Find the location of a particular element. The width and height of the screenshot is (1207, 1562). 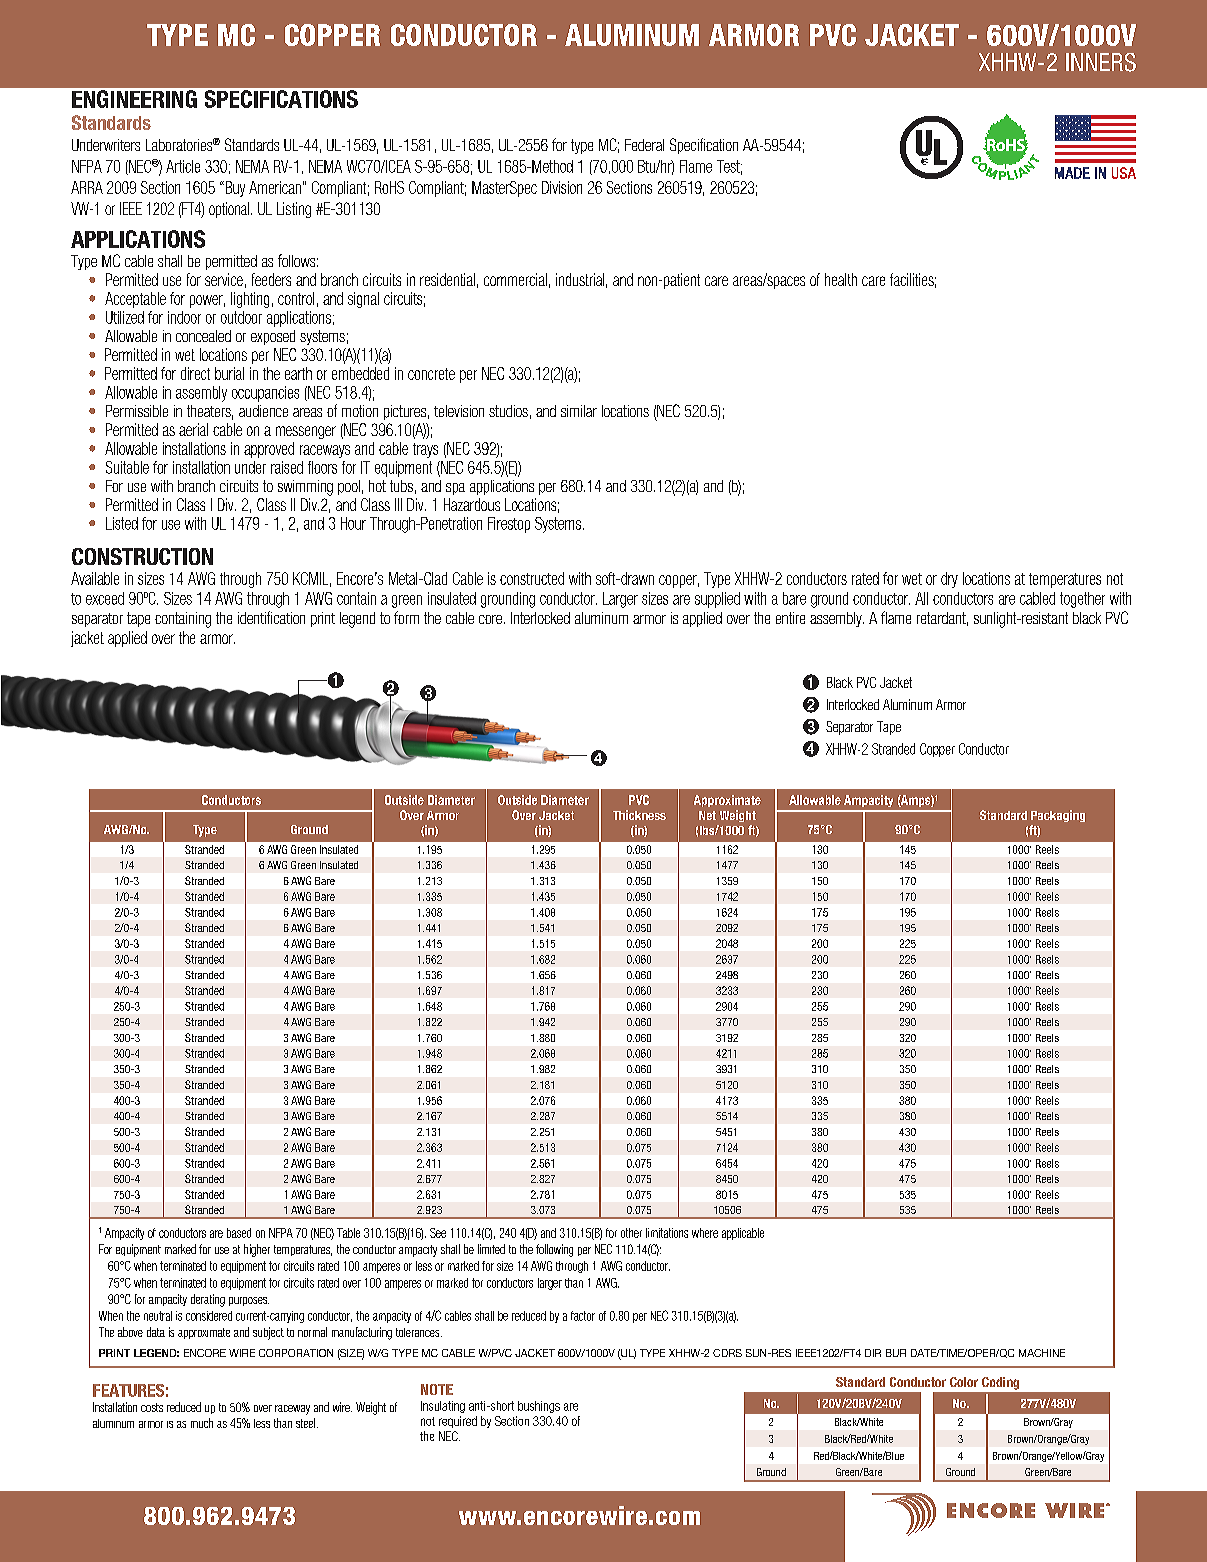

much is located at coordinates (202, 1423).
